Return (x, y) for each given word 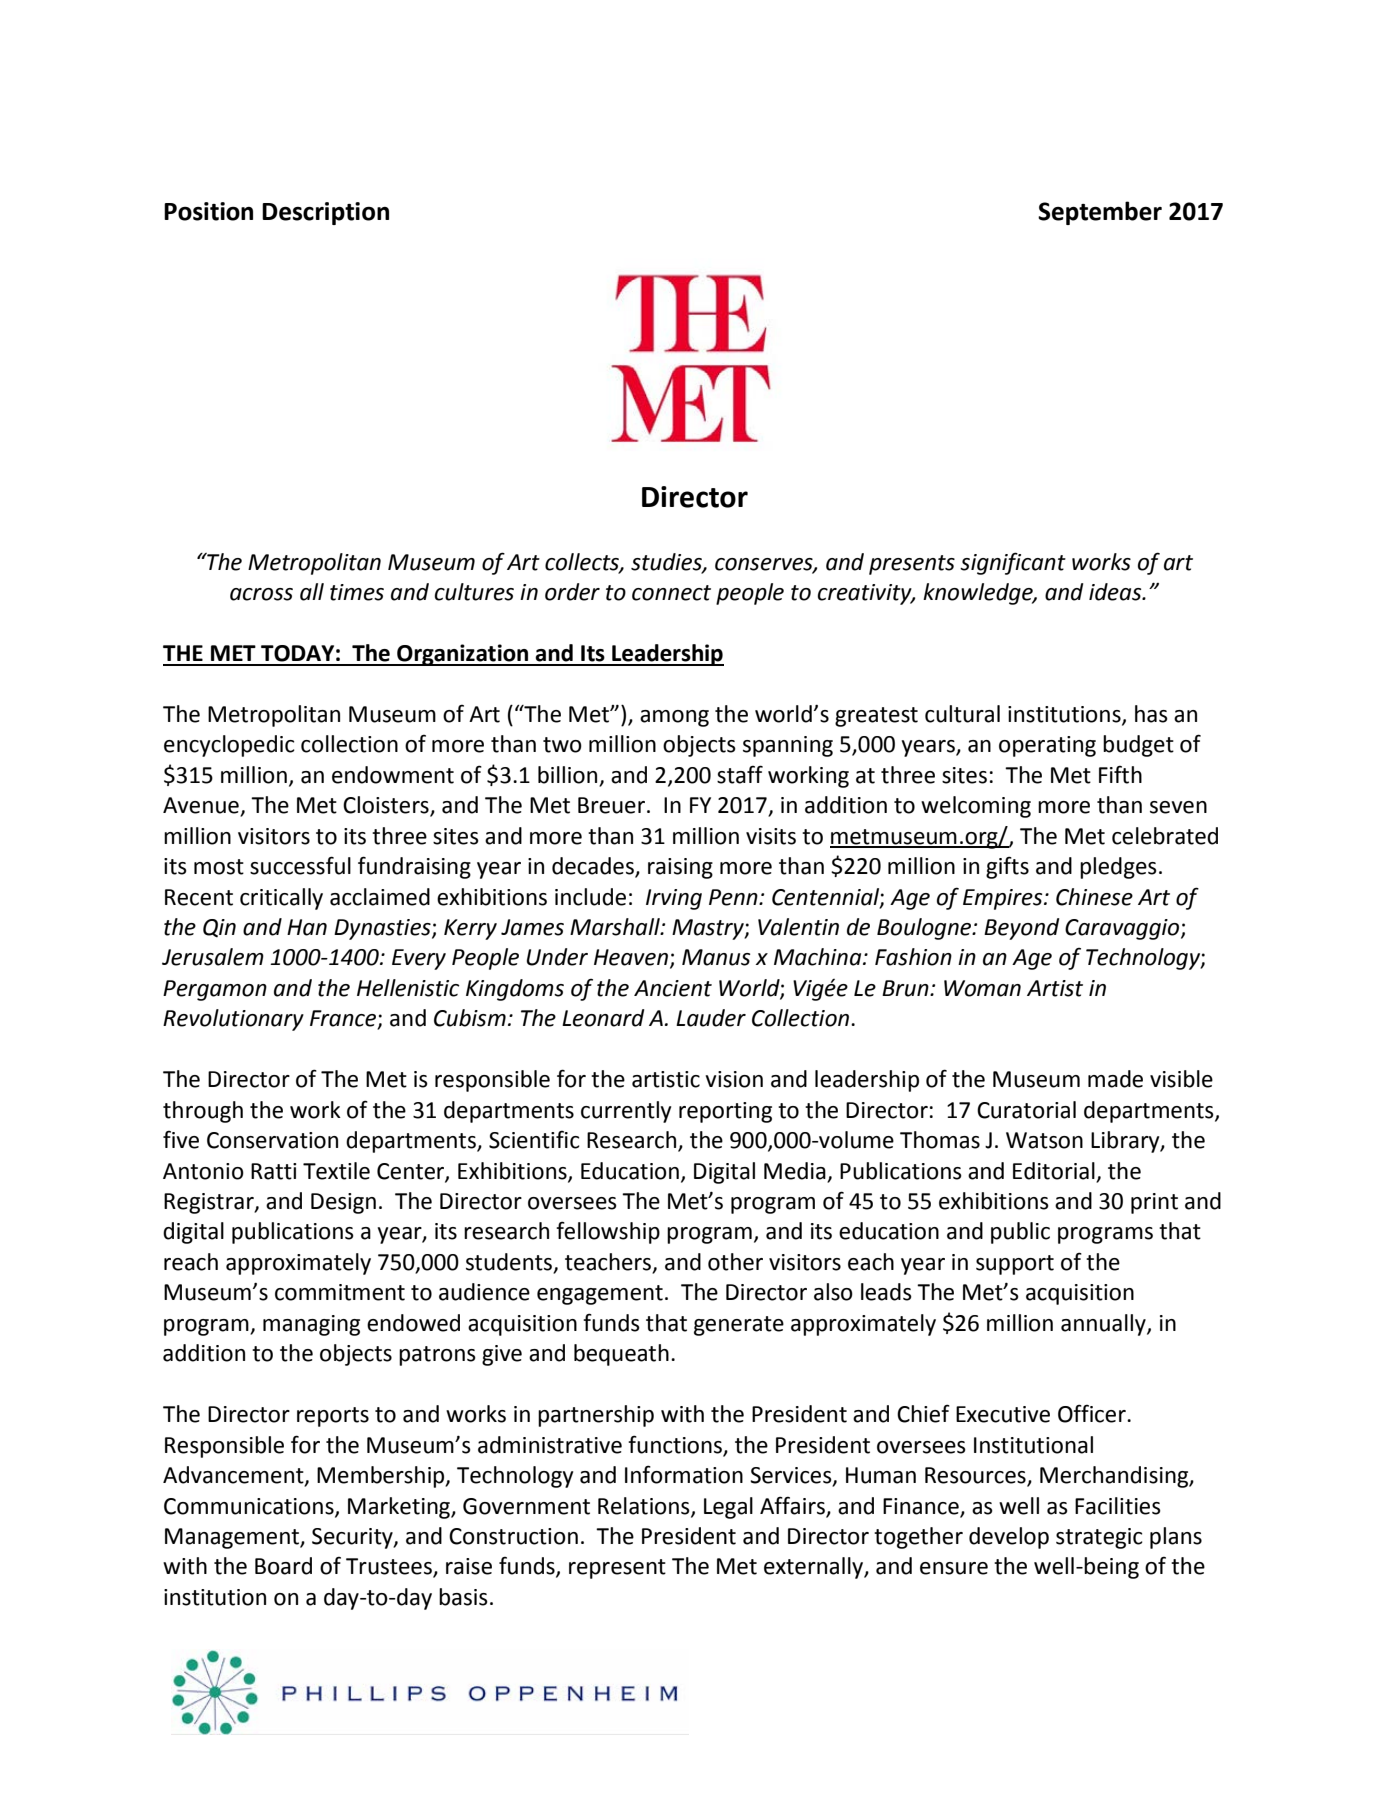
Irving (674, 899)
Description (325, 213)
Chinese (1094, 897)
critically (281, 899)
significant (1013, 563)
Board (283, 1566)
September (1100, 213)
